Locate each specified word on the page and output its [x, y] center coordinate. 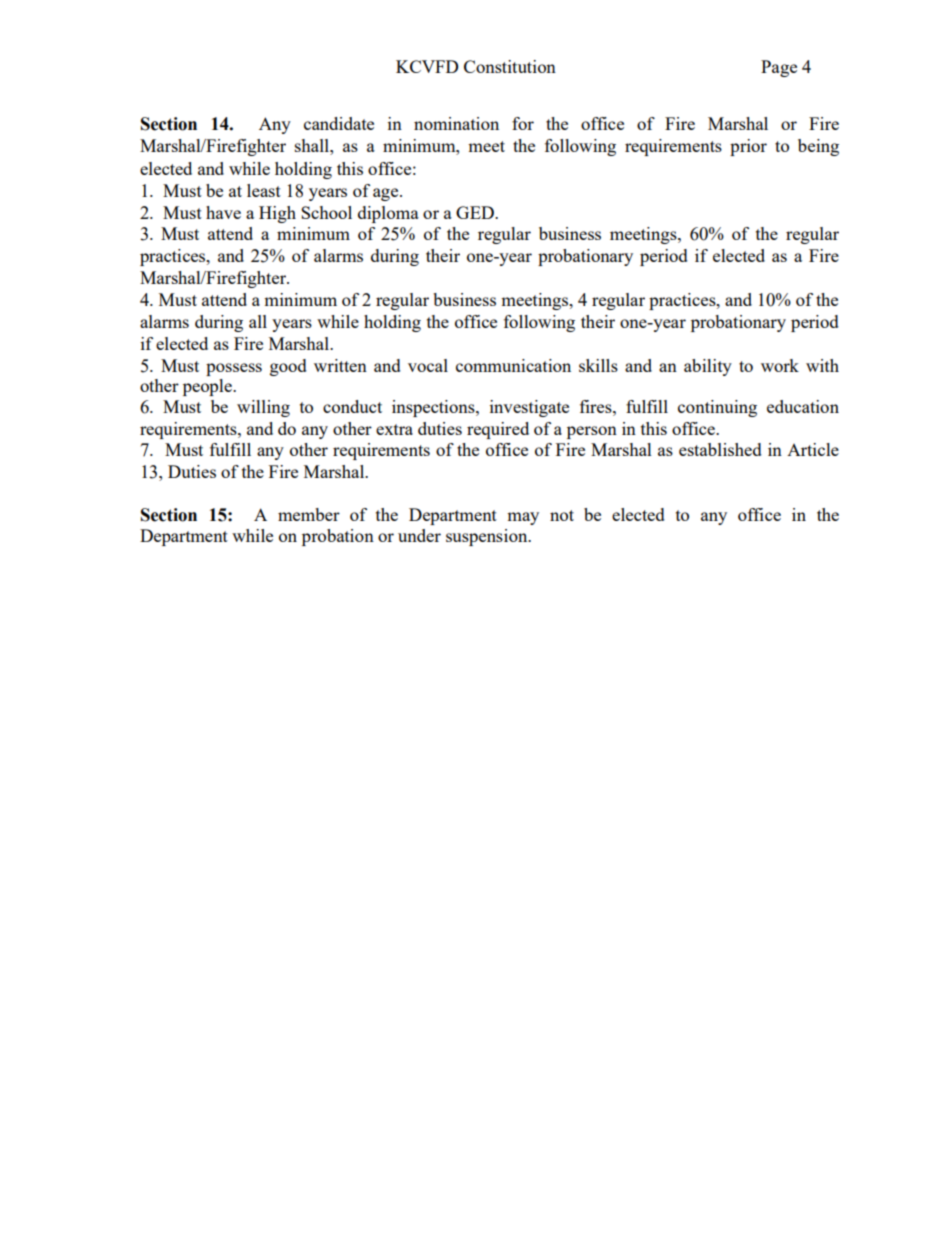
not [562, 515]
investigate [529, 408]
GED [476, 212]
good [288, 367]
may [523, 518]
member [309, 514]
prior [748, 147]
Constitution [510, 66]
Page [779, 68]
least [264, 190]
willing [263, 408]
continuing [717, 408]
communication [513, 365]
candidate [339, 123]
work [780, 365]
